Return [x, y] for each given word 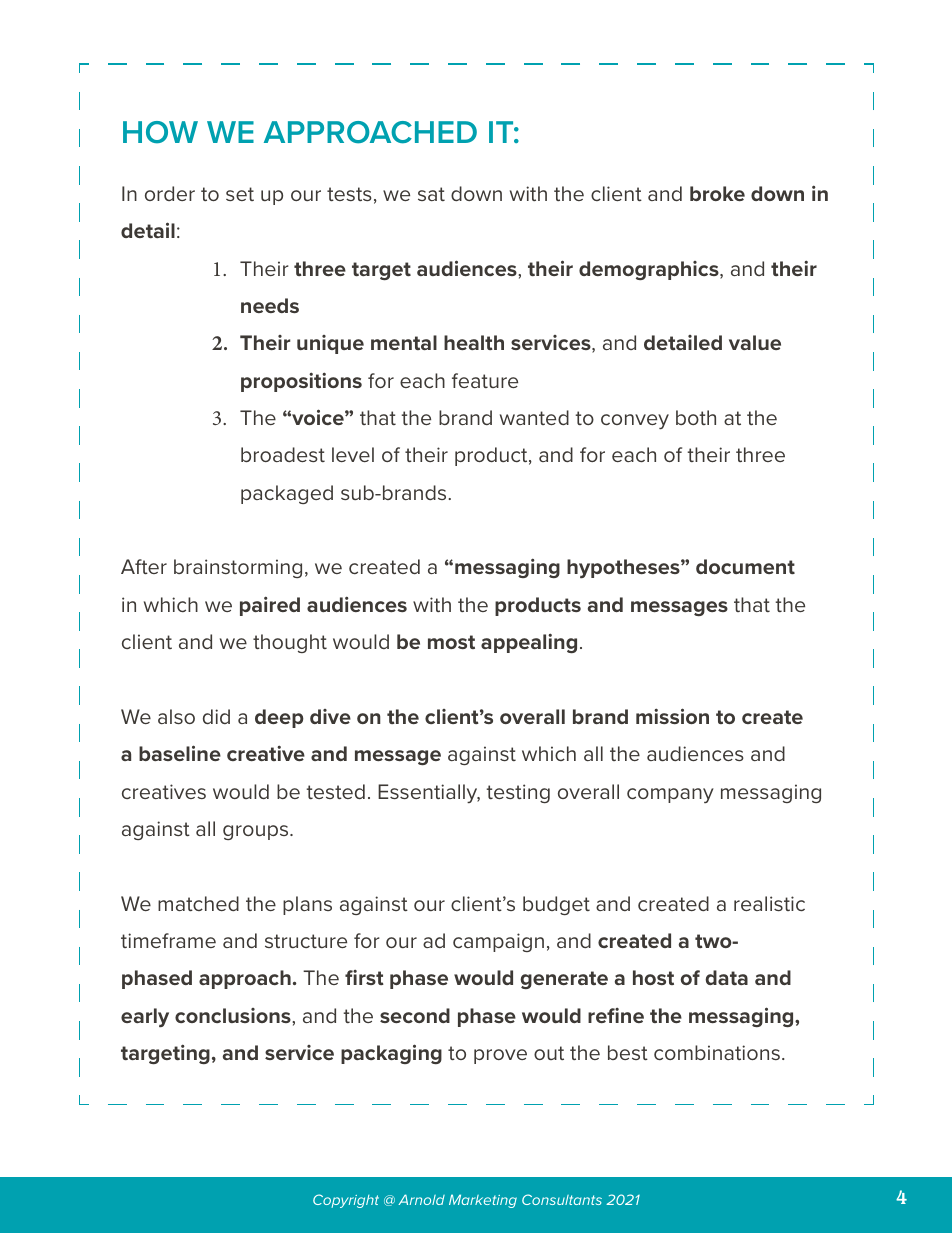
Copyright [346, 1201]
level [353, 454]
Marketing [483, 1201]
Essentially [429, 793]
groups [257, 832]
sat [431, 194]
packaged [287, 494]
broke [717, 193]
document [745, 566]
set [240, 194]
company [670, 795]
